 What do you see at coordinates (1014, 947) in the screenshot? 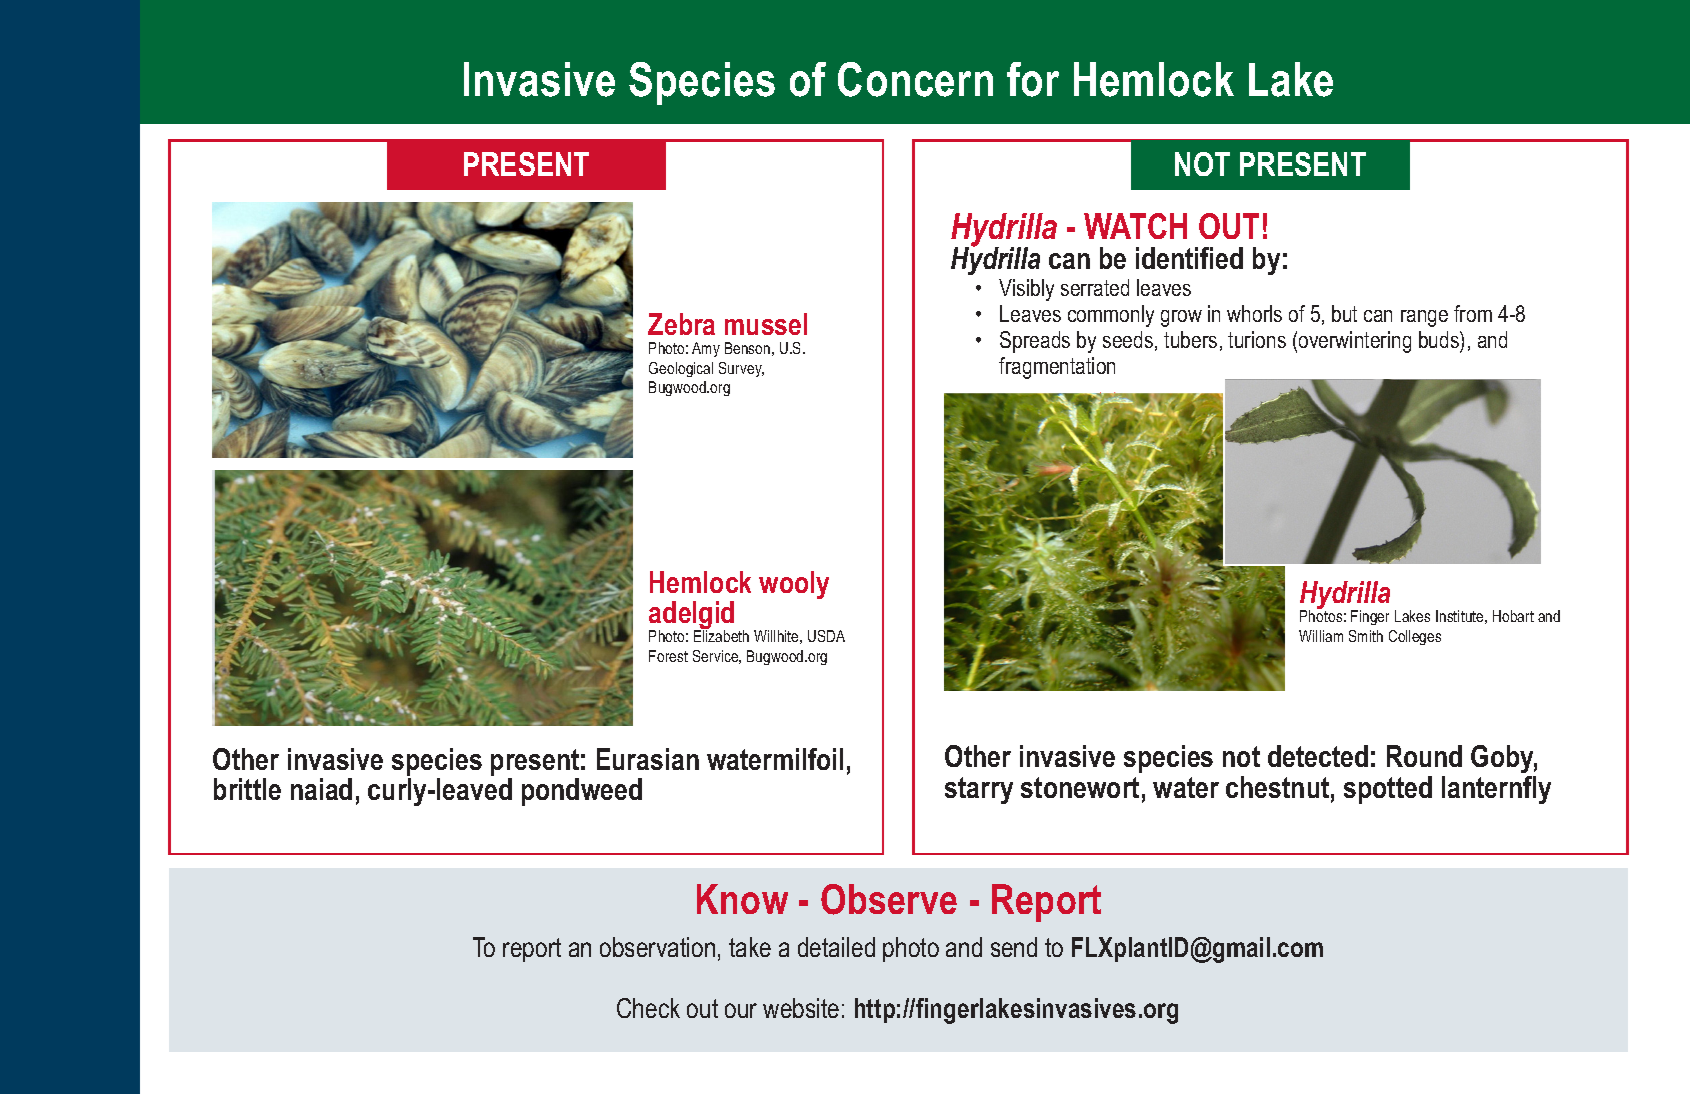
I see `send` at bounding box center [1014, 947].
